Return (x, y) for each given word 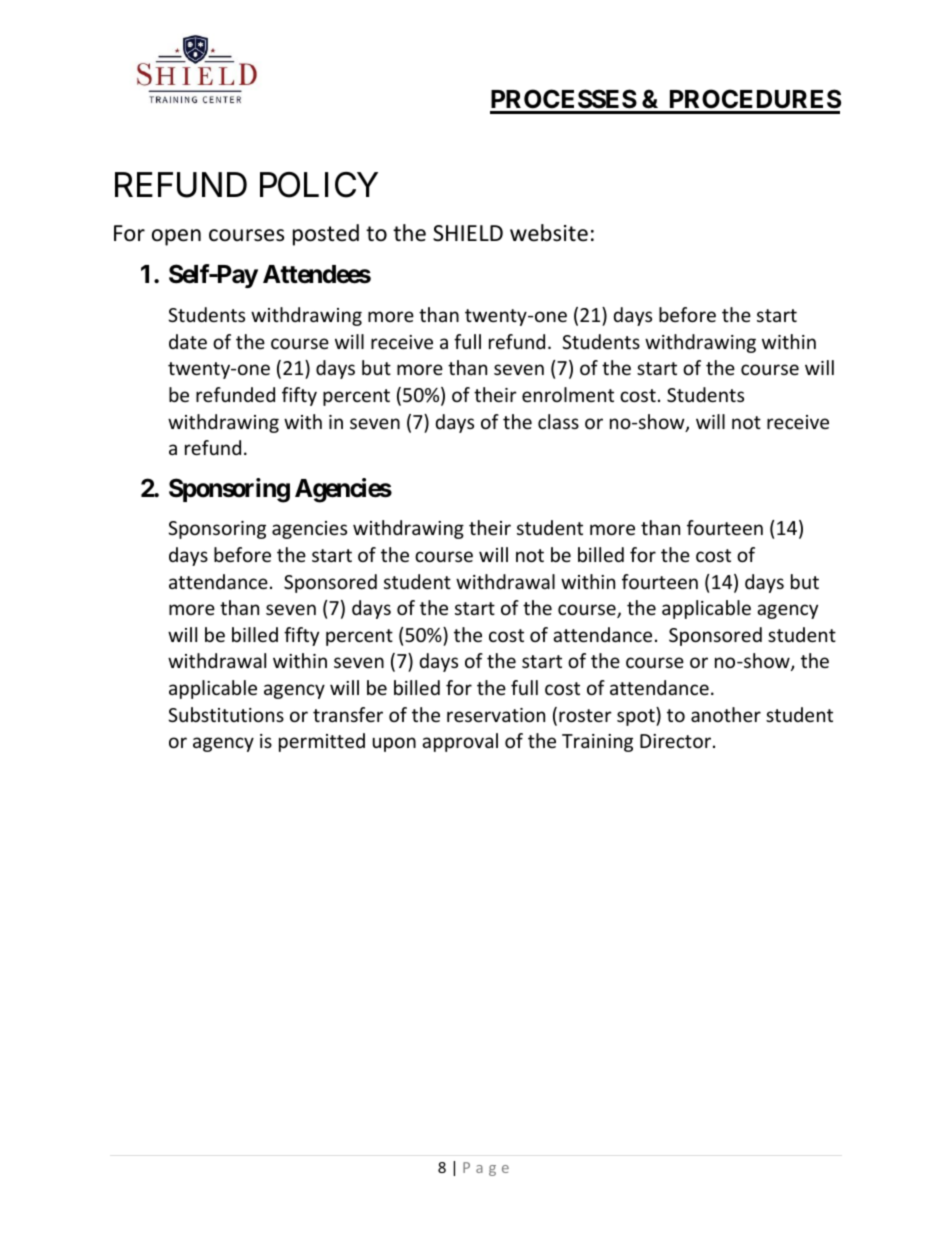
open (176, 237)
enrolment (568, 394)
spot (637, 716)
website (549, 233)
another (726, 714)
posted (326, 235)
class (558, 421)
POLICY (319, 185)
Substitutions (226, 714)
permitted (322, 742)
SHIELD (468, 233)
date (188, 341)
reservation (496, 715)
